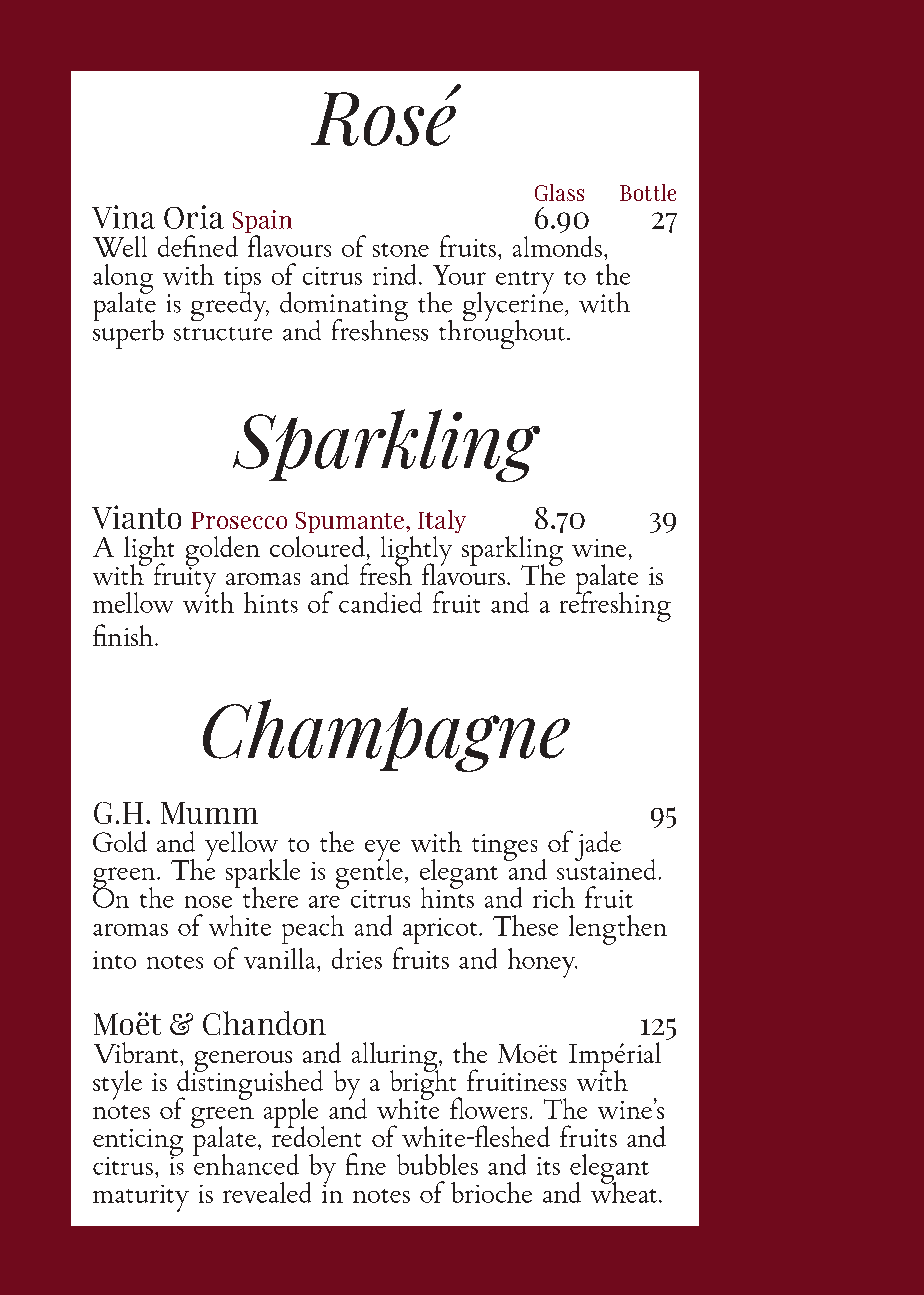 Image resolution: width=924 pixels, height=1295 pixels. Describe the element at coordinates (386, 115) in the page. I see `Rose` at that location.
